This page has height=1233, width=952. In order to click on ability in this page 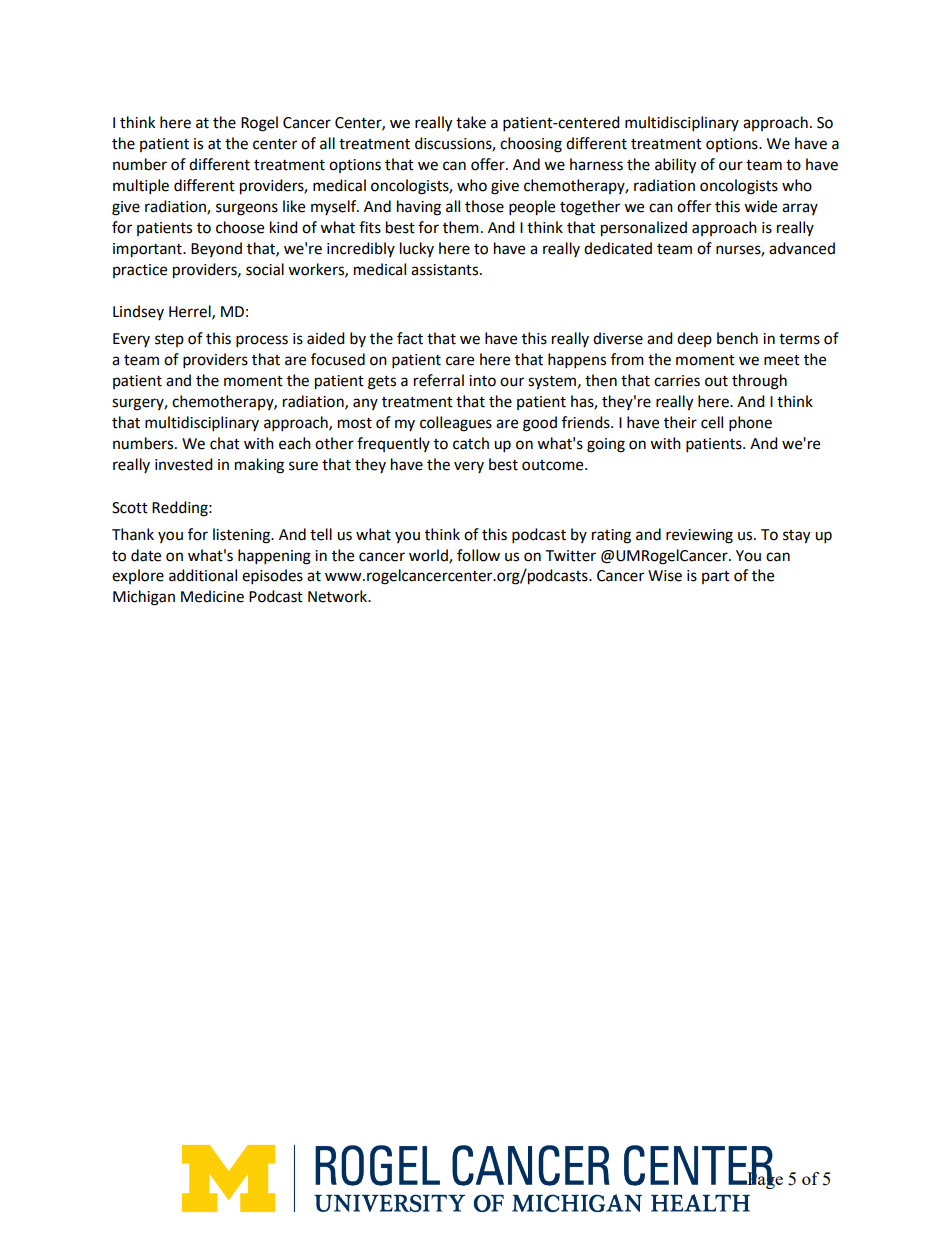, I will do `click(675, 166)`.
